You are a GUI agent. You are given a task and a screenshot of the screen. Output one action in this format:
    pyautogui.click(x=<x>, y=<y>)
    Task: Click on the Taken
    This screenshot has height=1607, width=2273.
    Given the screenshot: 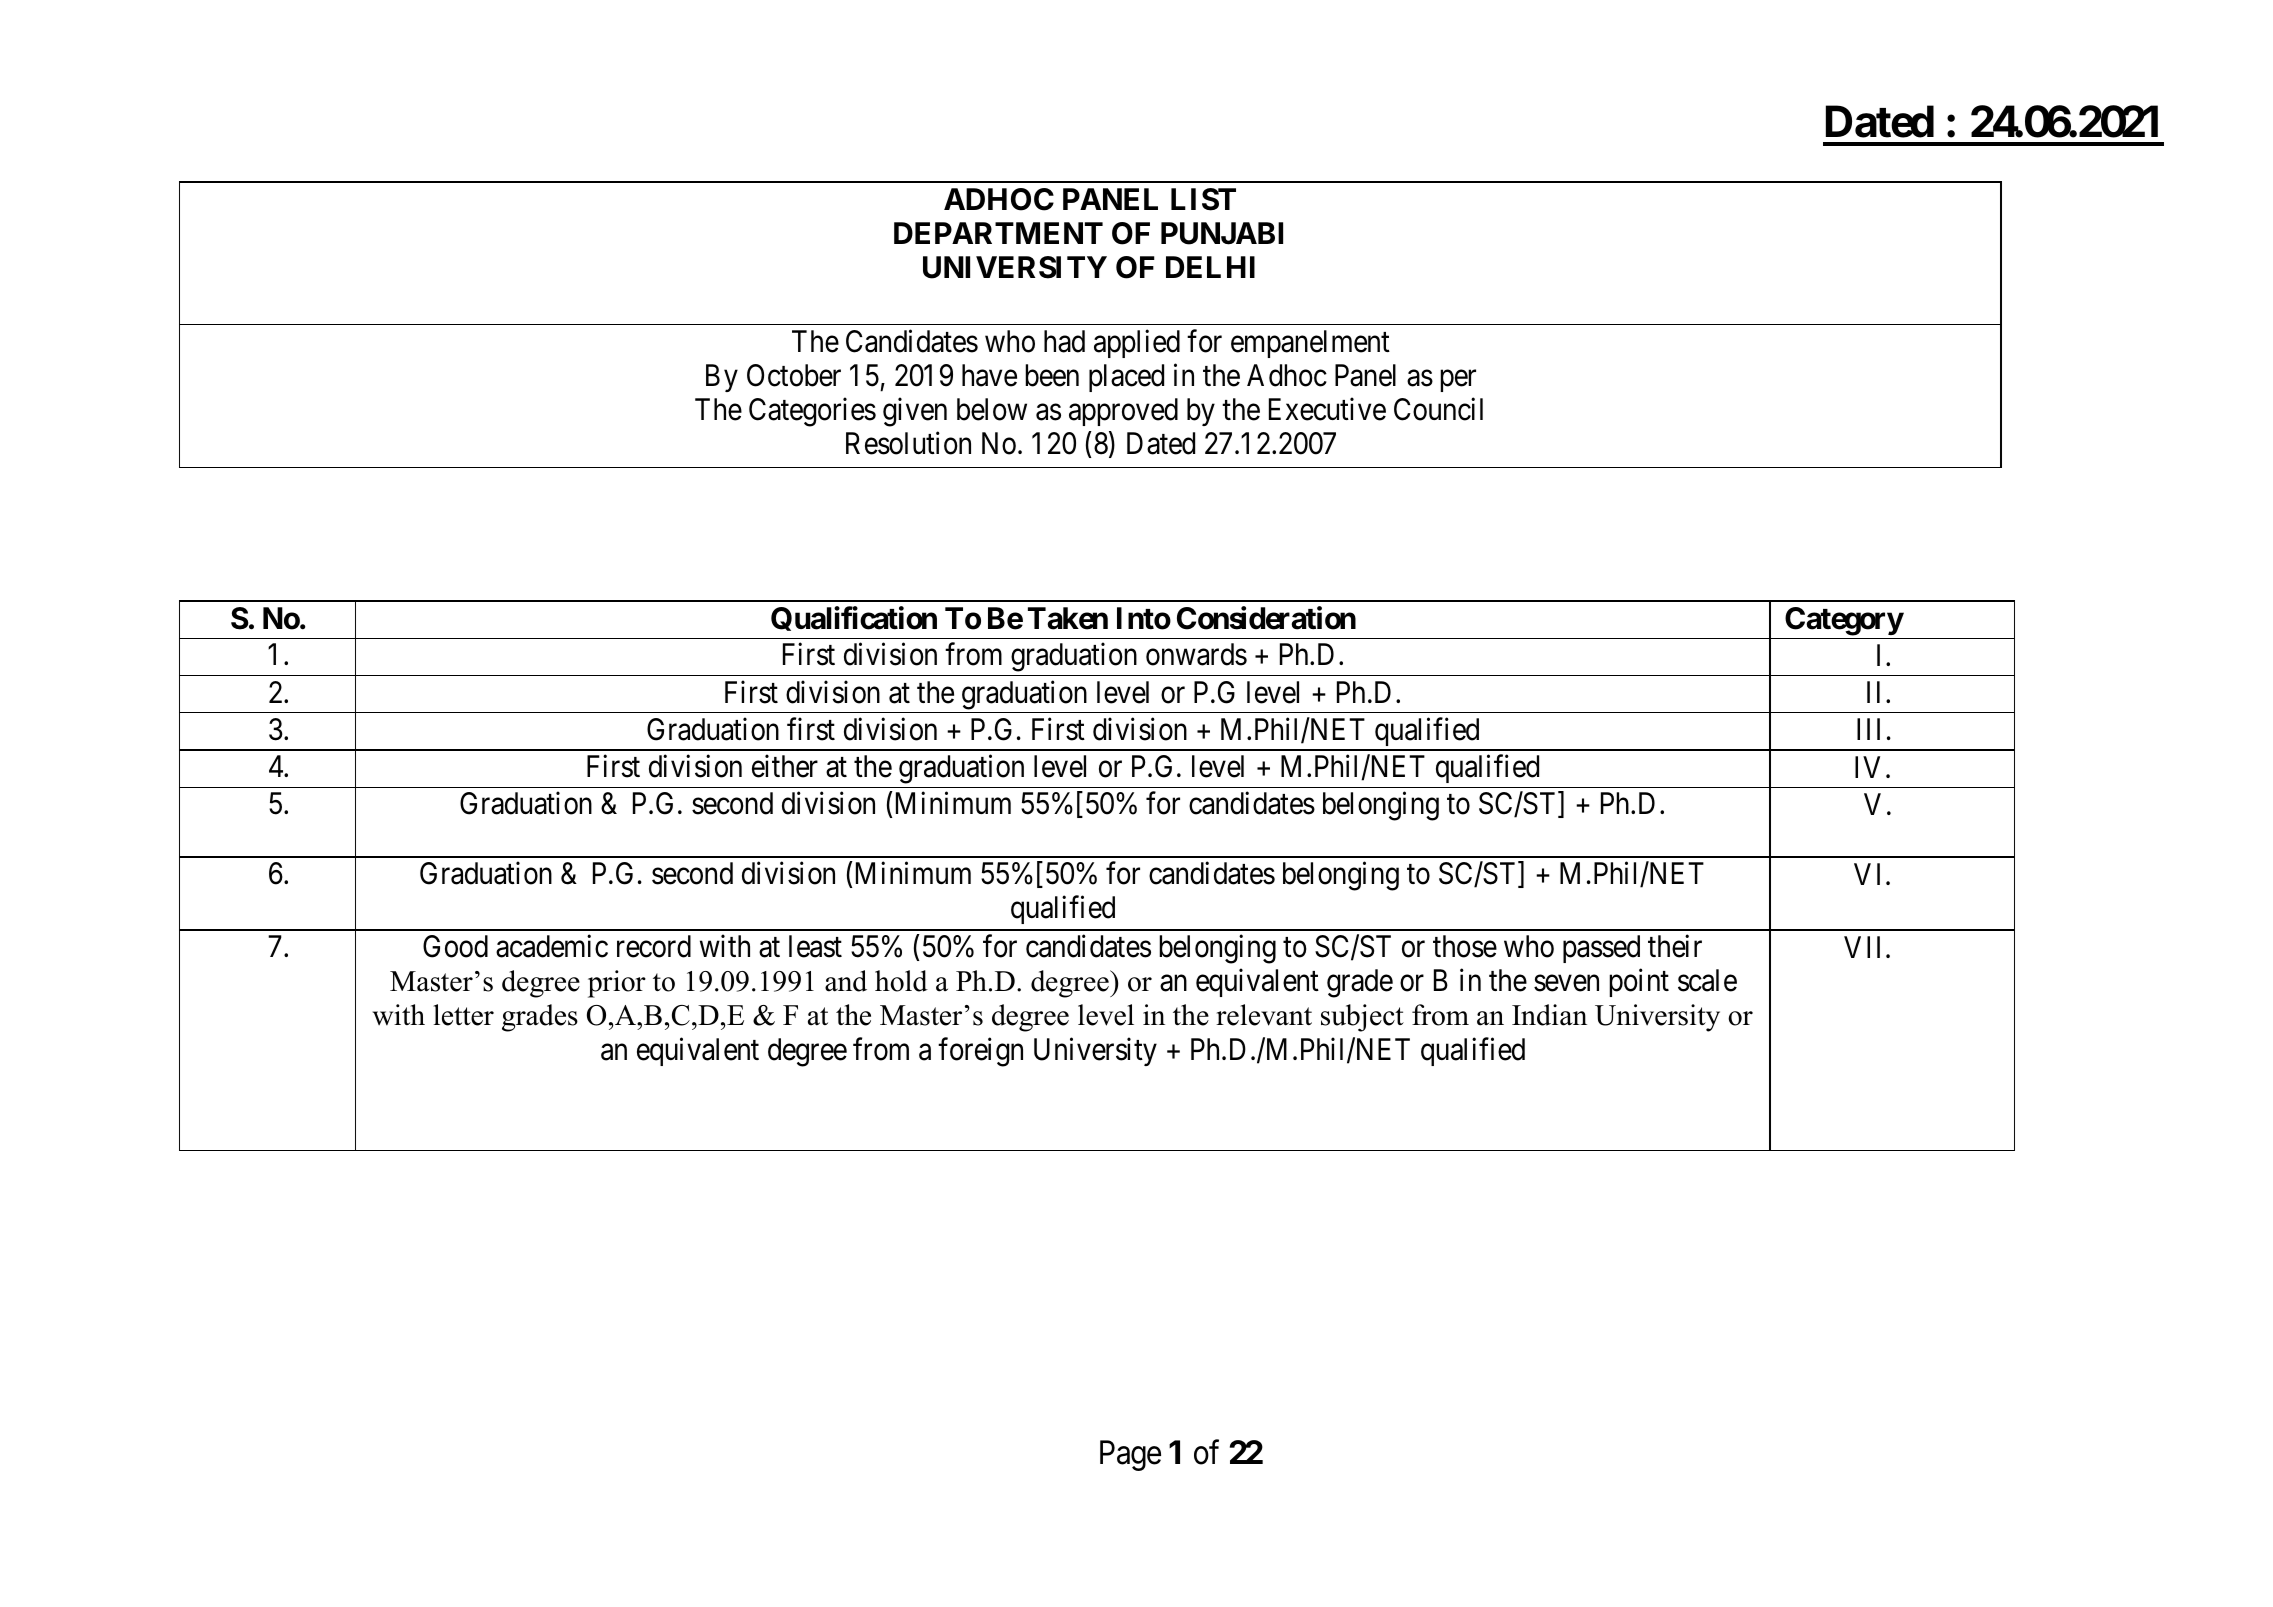 What is the action you would take?
    pyautogui.click(x=1068, y=618)
